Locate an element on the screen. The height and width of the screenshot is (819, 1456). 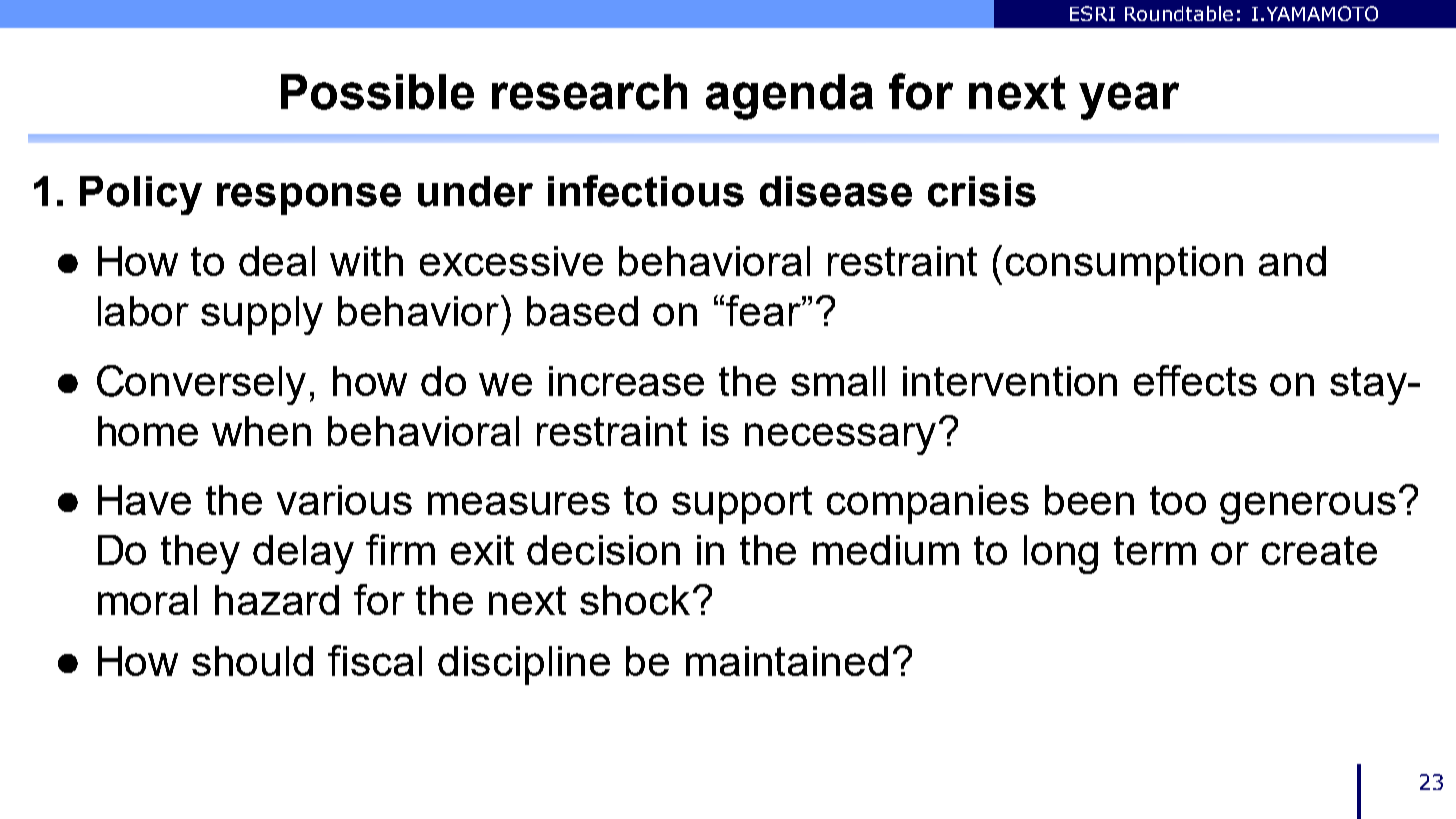
response is located at coordinates (309, 199).
